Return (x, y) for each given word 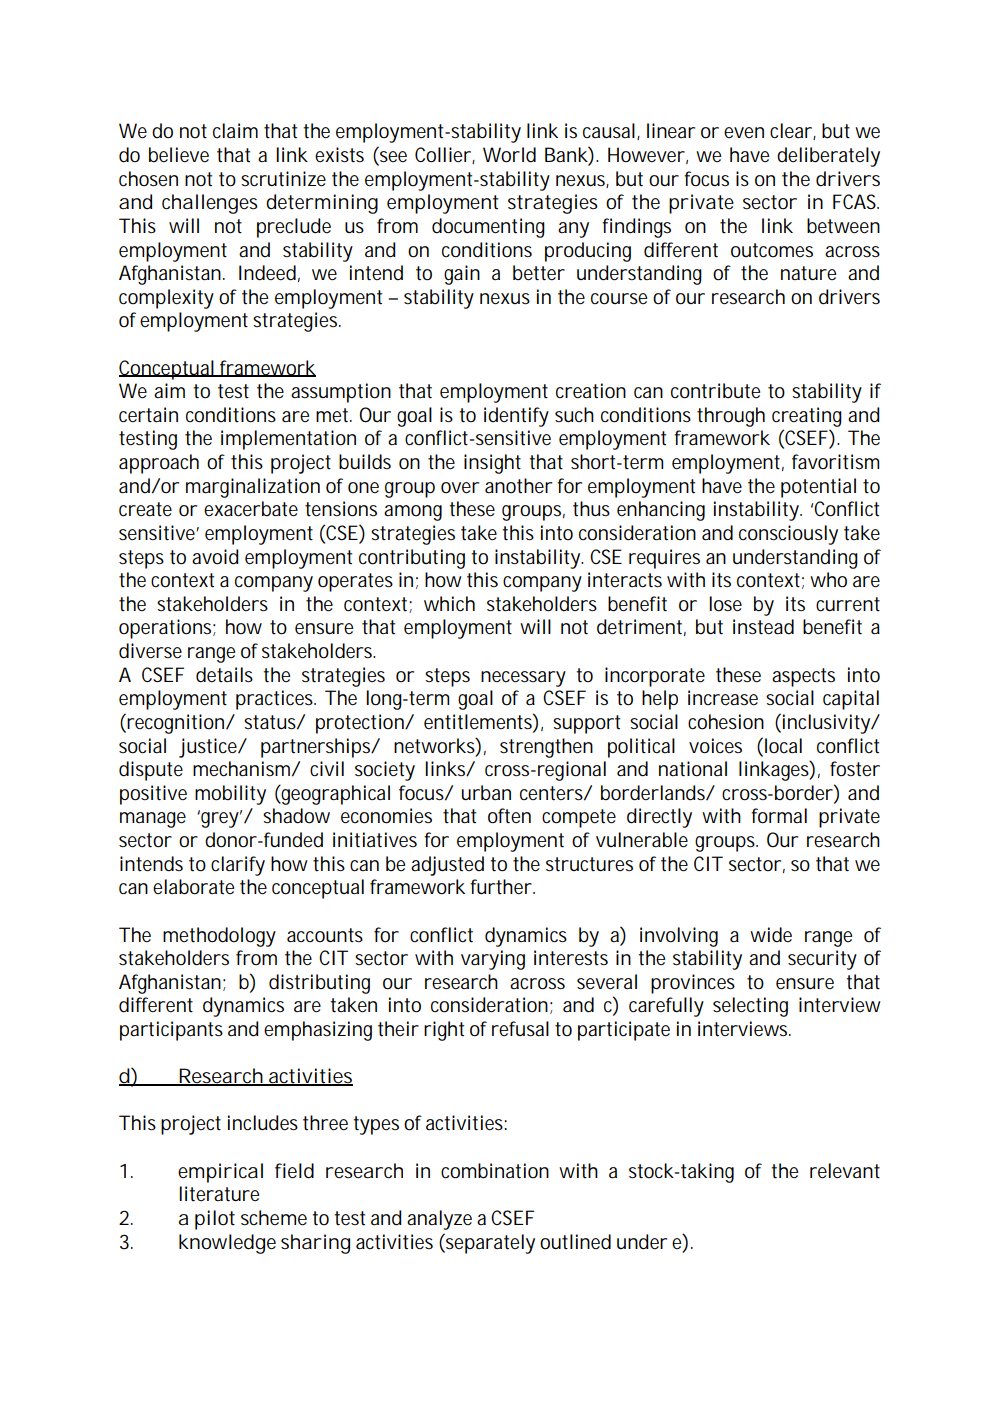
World (509, 155)
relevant (845, 1171)
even (744, 132)
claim (235, 130)
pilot (215, 1220)
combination (495, 1171)
